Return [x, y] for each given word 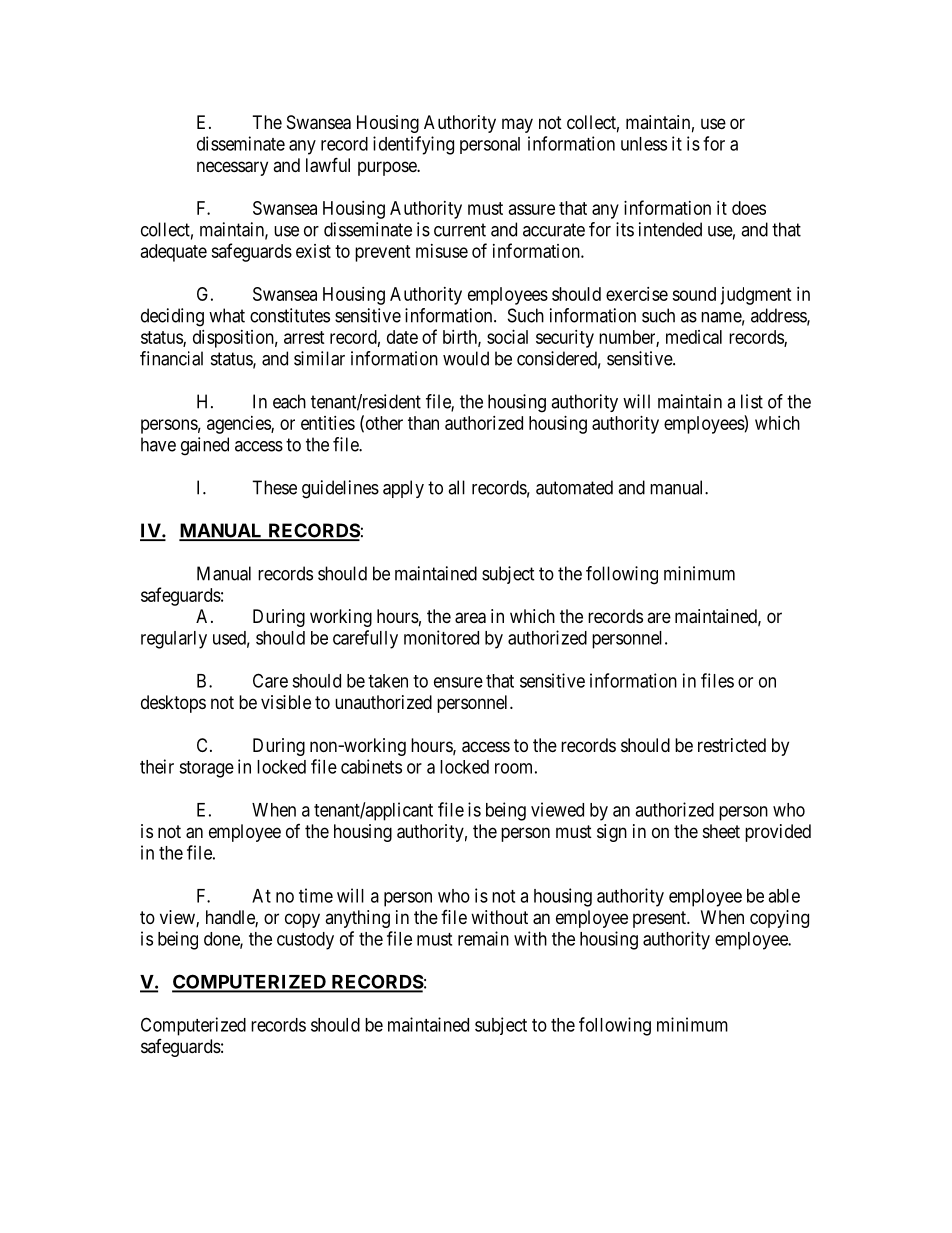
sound [694, 294]
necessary [232, 168]
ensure [458, 682]
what [227, 315]
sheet [721, 831]
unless [644, 144]
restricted [732, 745]
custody [305, 941]
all [456, 487]
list [752, 401]
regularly [174, 640]
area [470, 618]
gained [205, 446]
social [507, 337]
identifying [413, 145]
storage [206, 769]
